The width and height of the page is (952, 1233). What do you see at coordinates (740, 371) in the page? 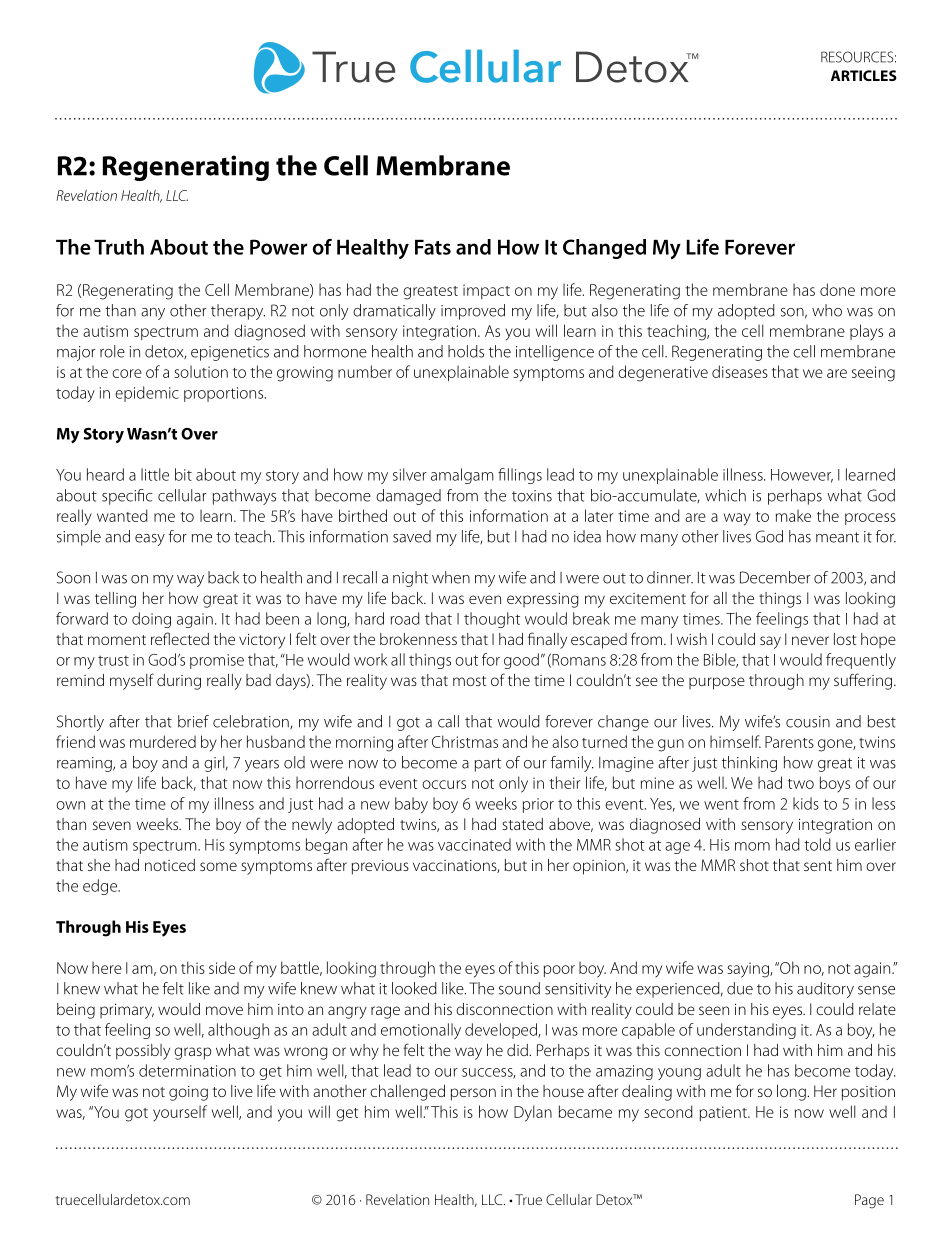
I see `diseases` at bounding box center [740, 371].
